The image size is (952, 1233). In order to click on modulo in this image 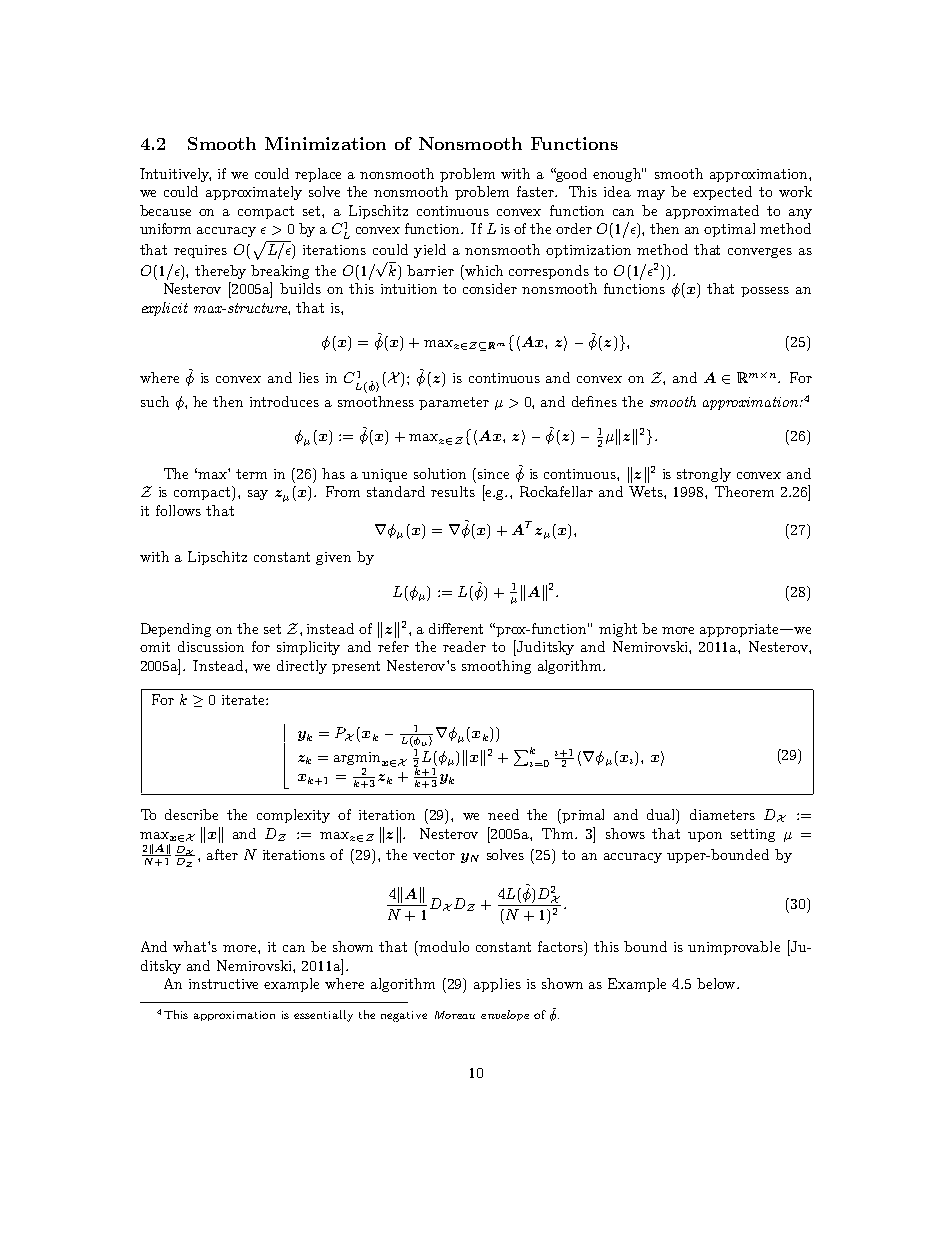, I will do `click(444, 946)`.
